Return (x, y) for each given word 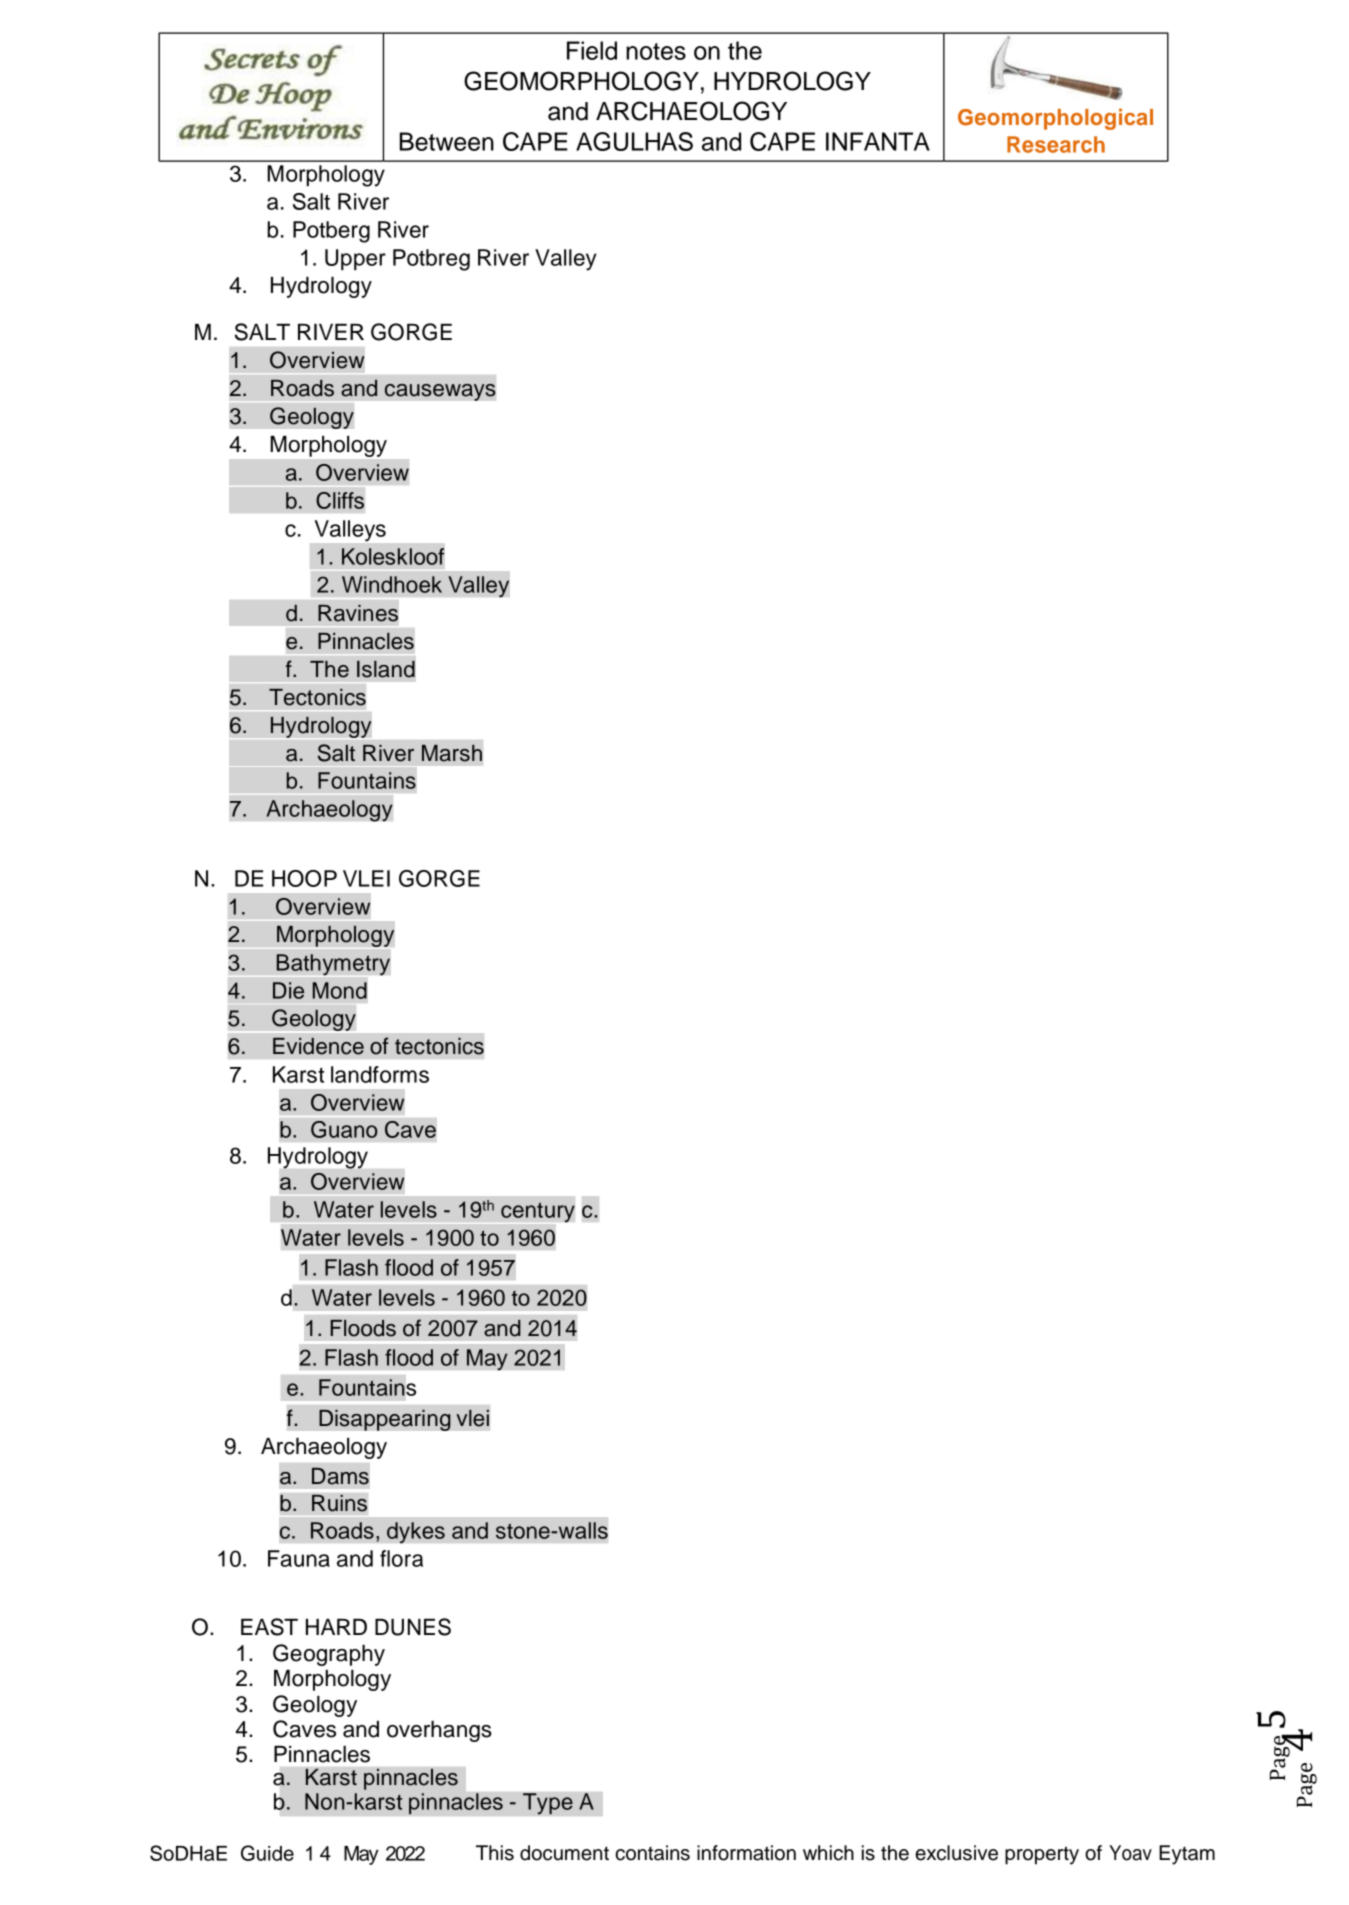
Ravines (358, 613)
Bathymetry (333, 964)
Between (447, 141)
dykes (416, 1533)
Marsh (452, 753)
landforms (380, 1074)
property (1042, 1855)
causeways (440, 392)
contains (652, 1853)
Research (1056, 144)
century (538, 1212)
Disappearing (385, 1420)
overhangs (439, 1731)
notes (656, 51)
